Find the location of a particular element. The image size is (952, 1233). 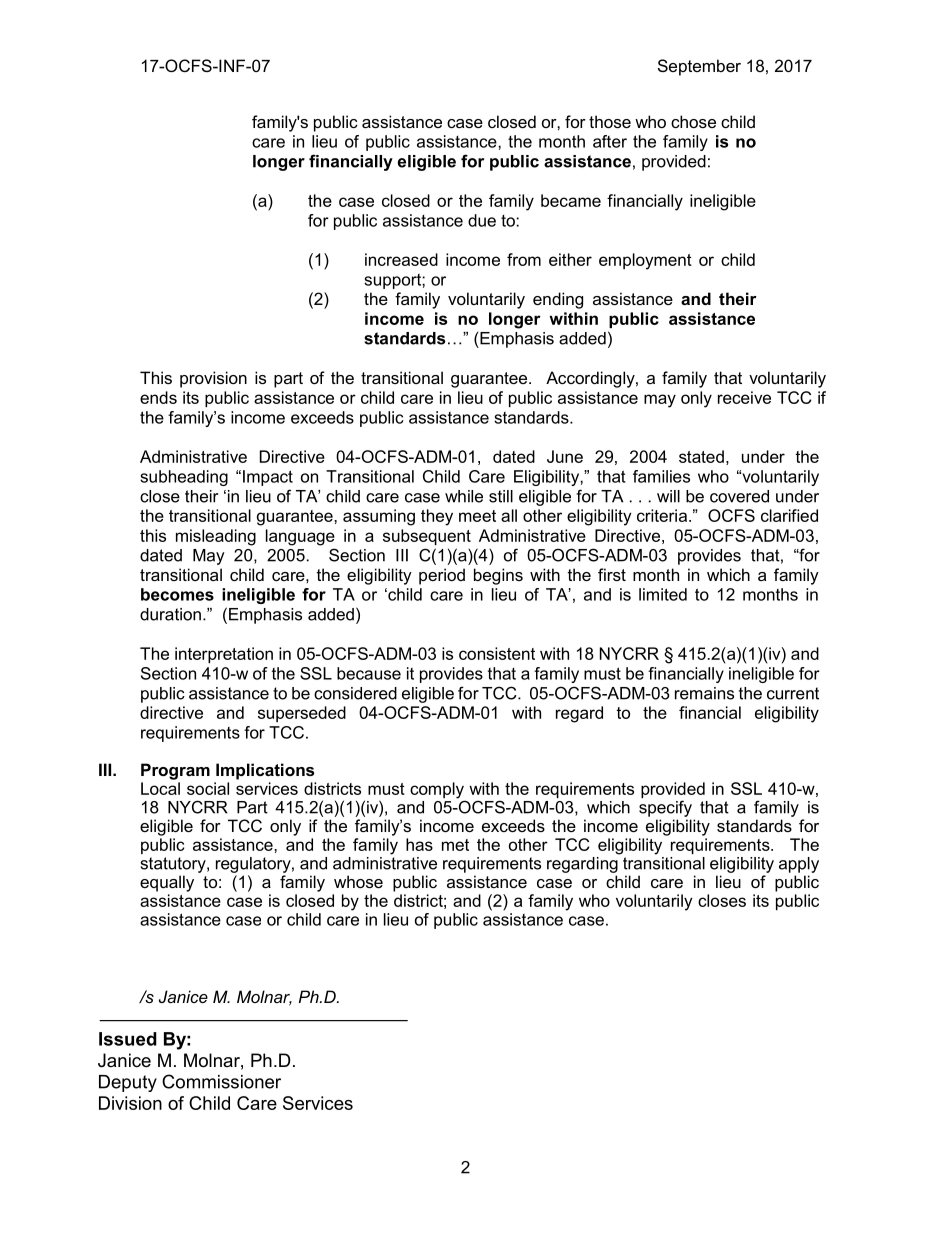

chose is located at coordinates (693, 121).
